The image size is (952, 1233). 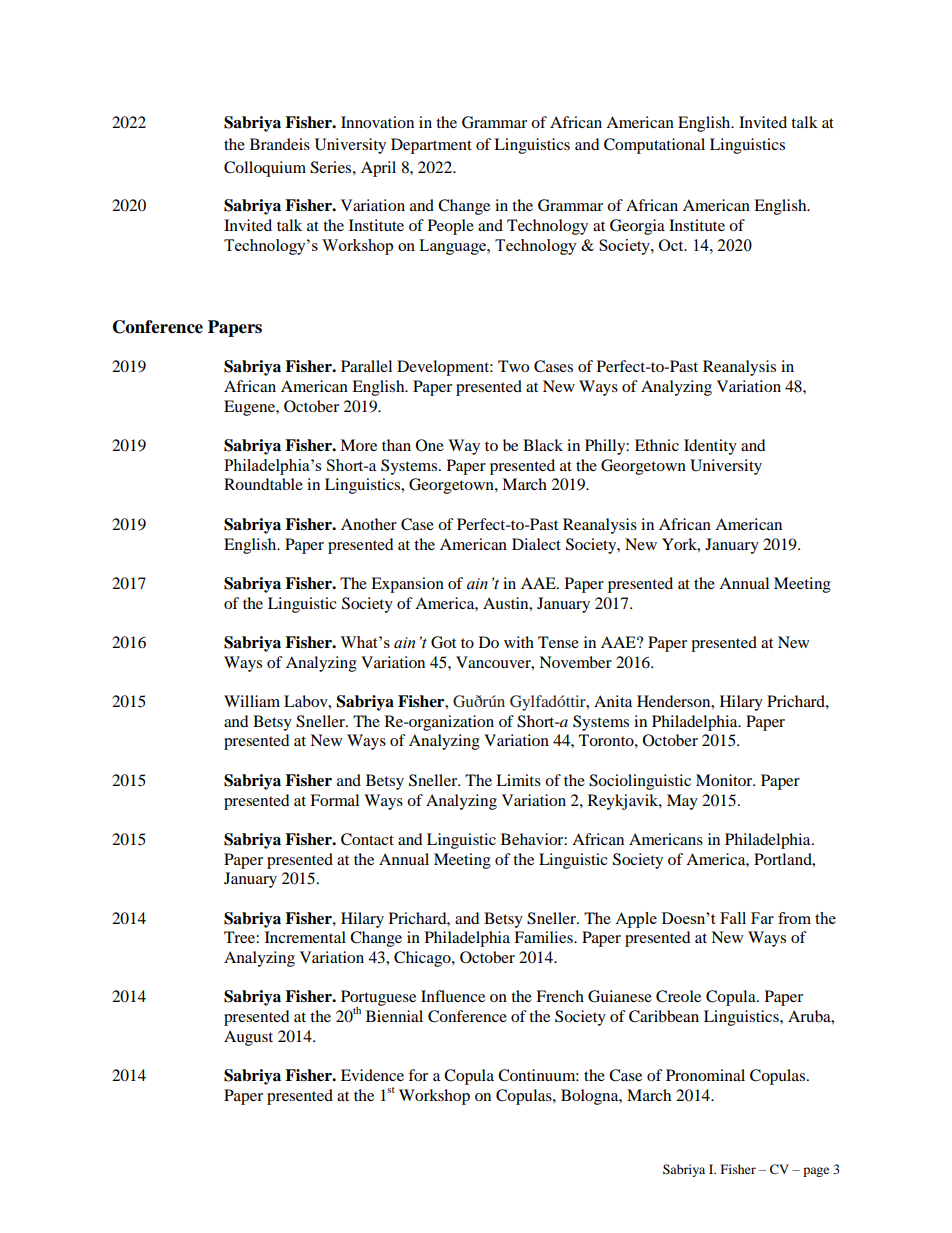 I want to click on Evidence, so click(x=372, y=1075).
